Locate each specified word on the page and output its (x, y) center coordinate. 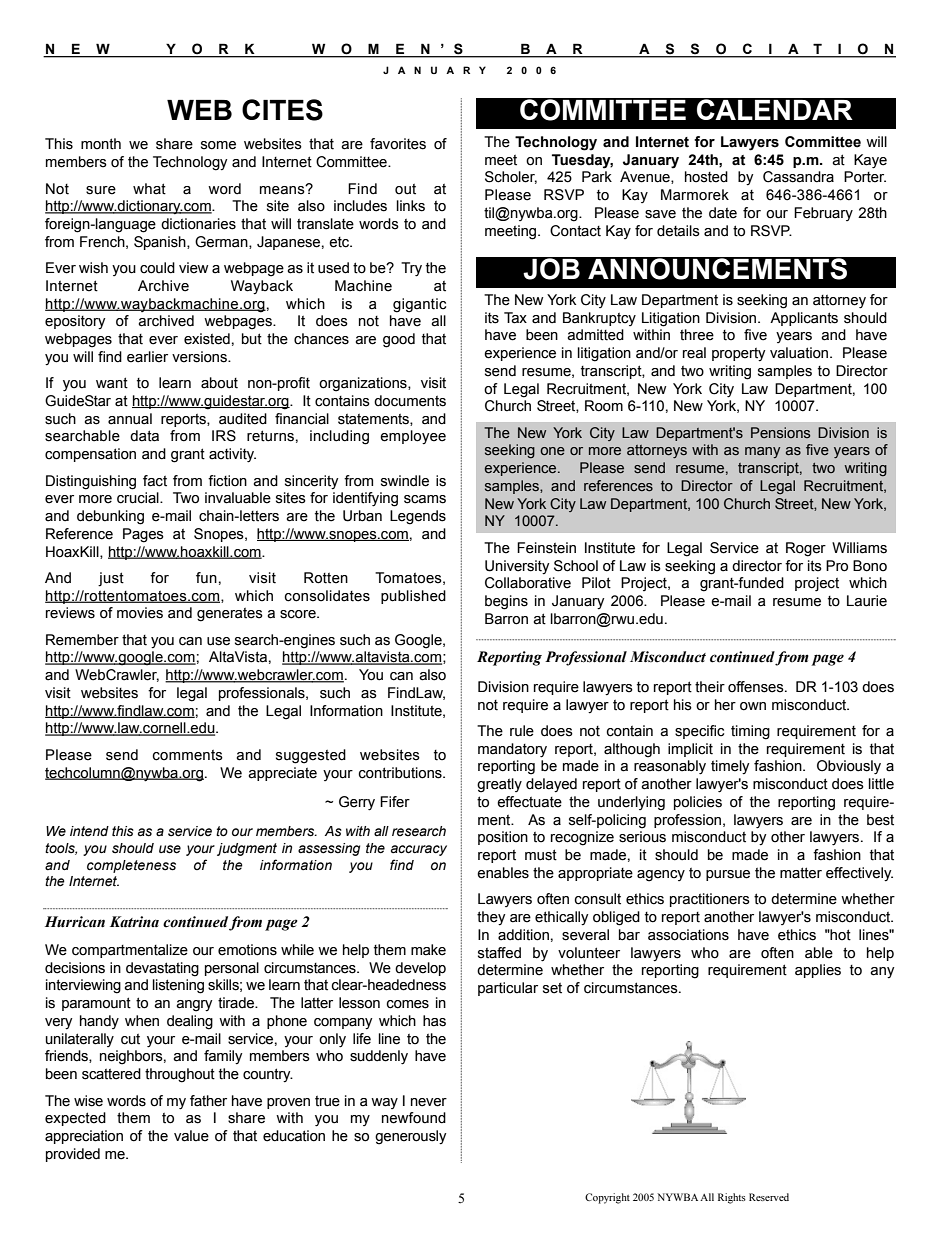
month (101, 144)
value (191, 1136)
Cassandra (798, 177)
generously (411, 1137)
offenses (757, 687)
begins (506, 602)
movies (140, 613)
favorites (398, 144)
